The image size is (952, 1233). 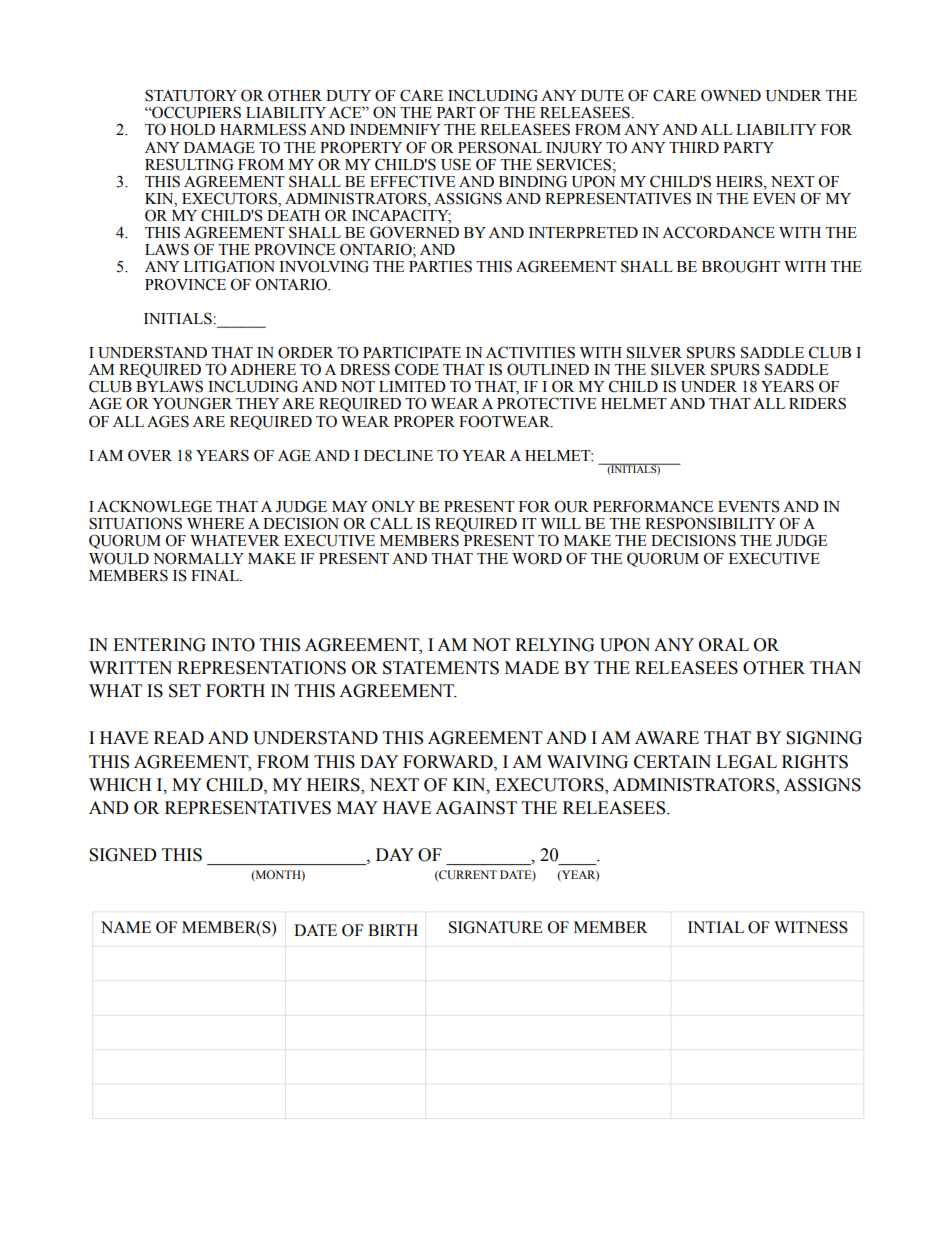 What do you see at coordinates (233, 645) in the document?
I see `INTO` at bounding box center [233, 645].
